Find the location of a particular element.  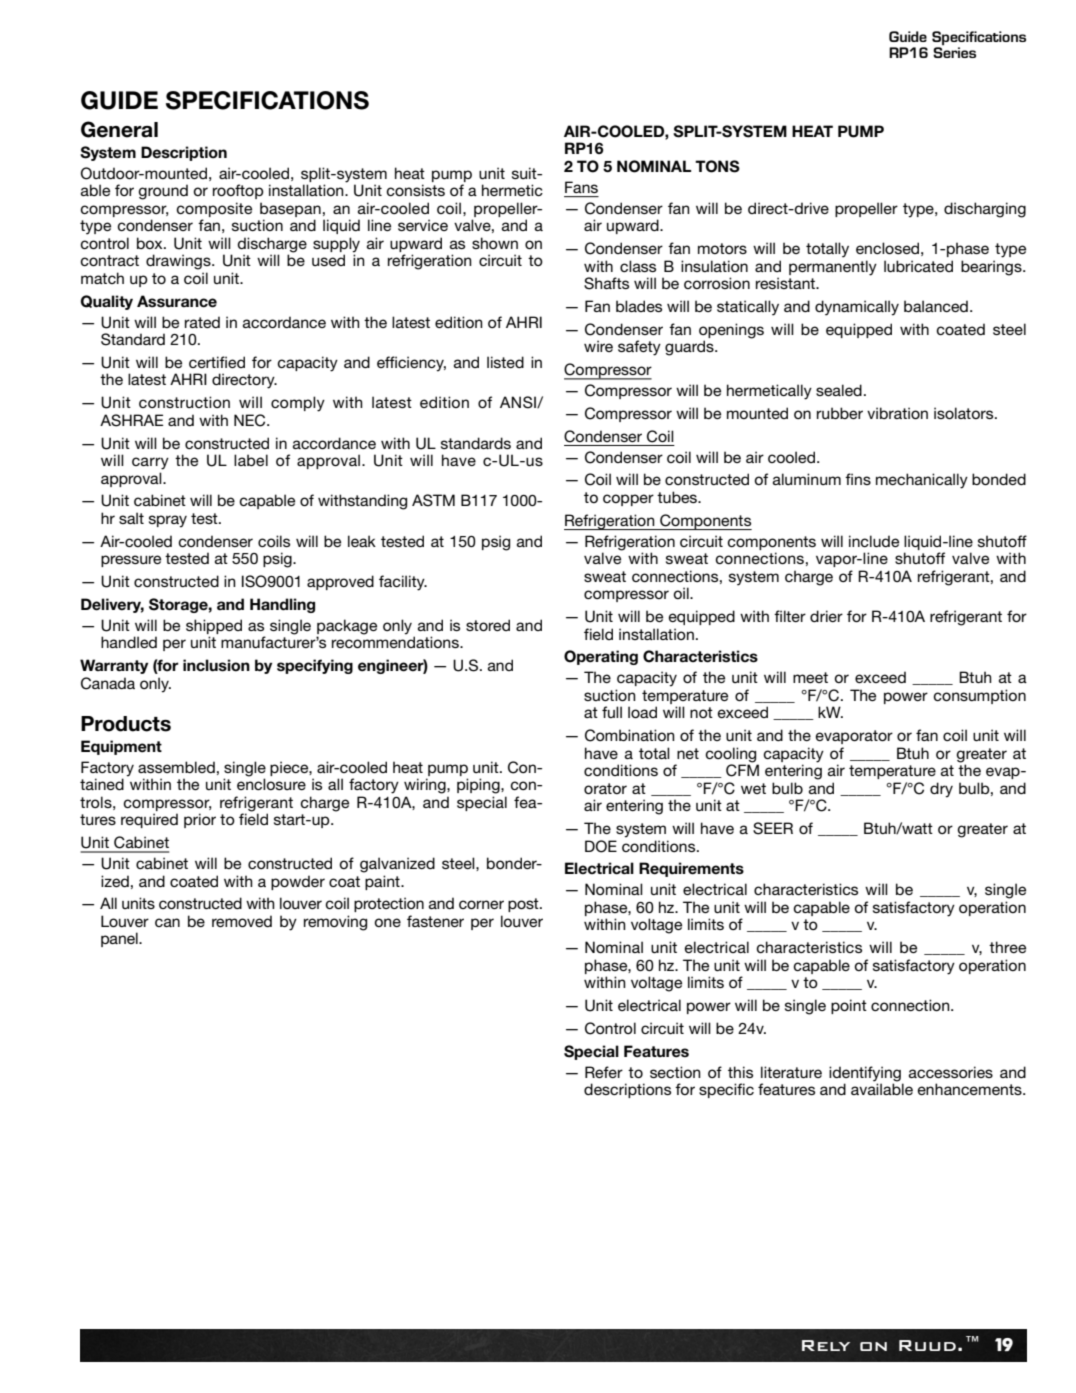

General is located at coordinates (119, 129).
